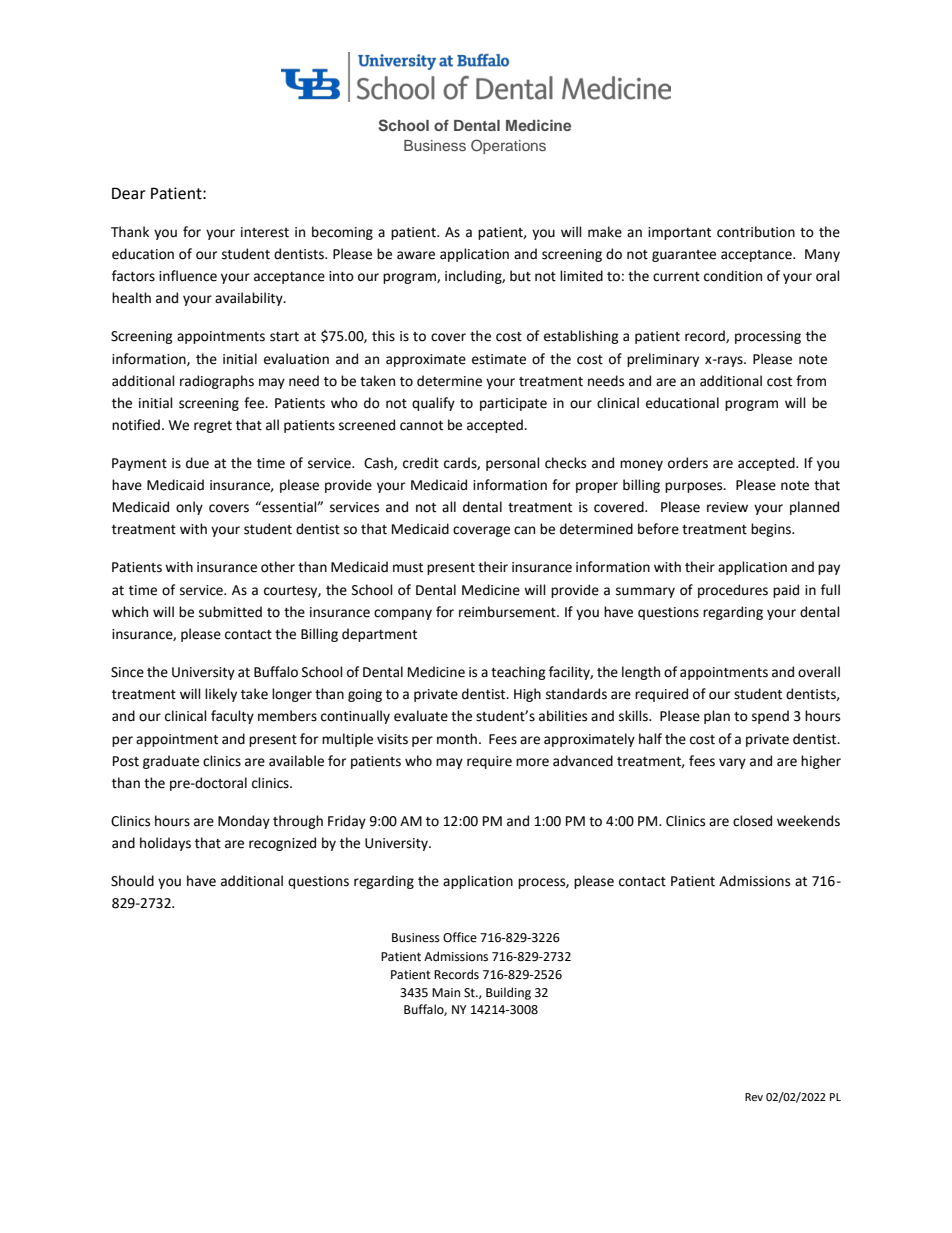  I want to click on regret, so click(213, 427).
